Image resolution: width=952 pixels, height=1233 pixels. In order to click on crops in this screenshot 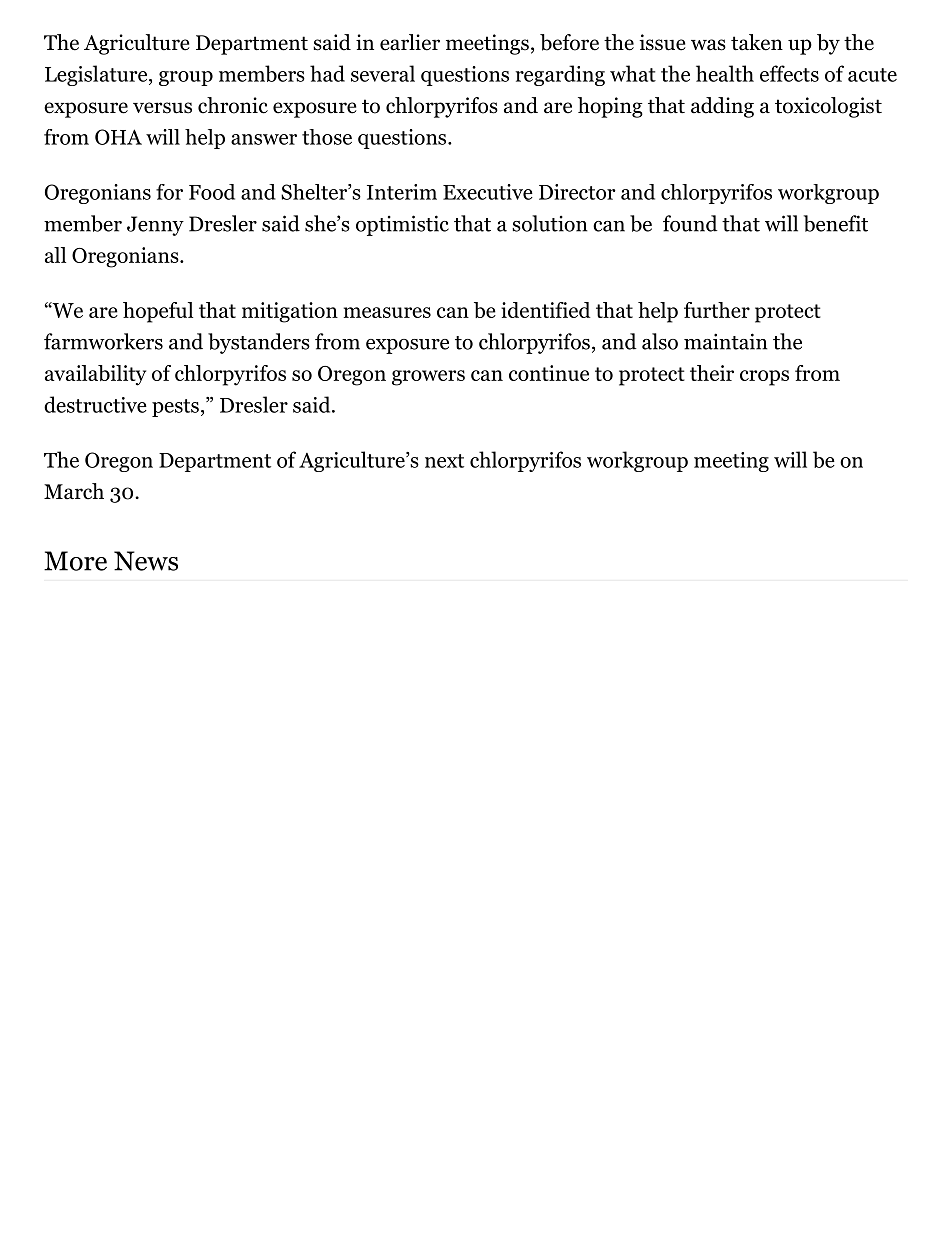, I will do `click(764, 378)`.
